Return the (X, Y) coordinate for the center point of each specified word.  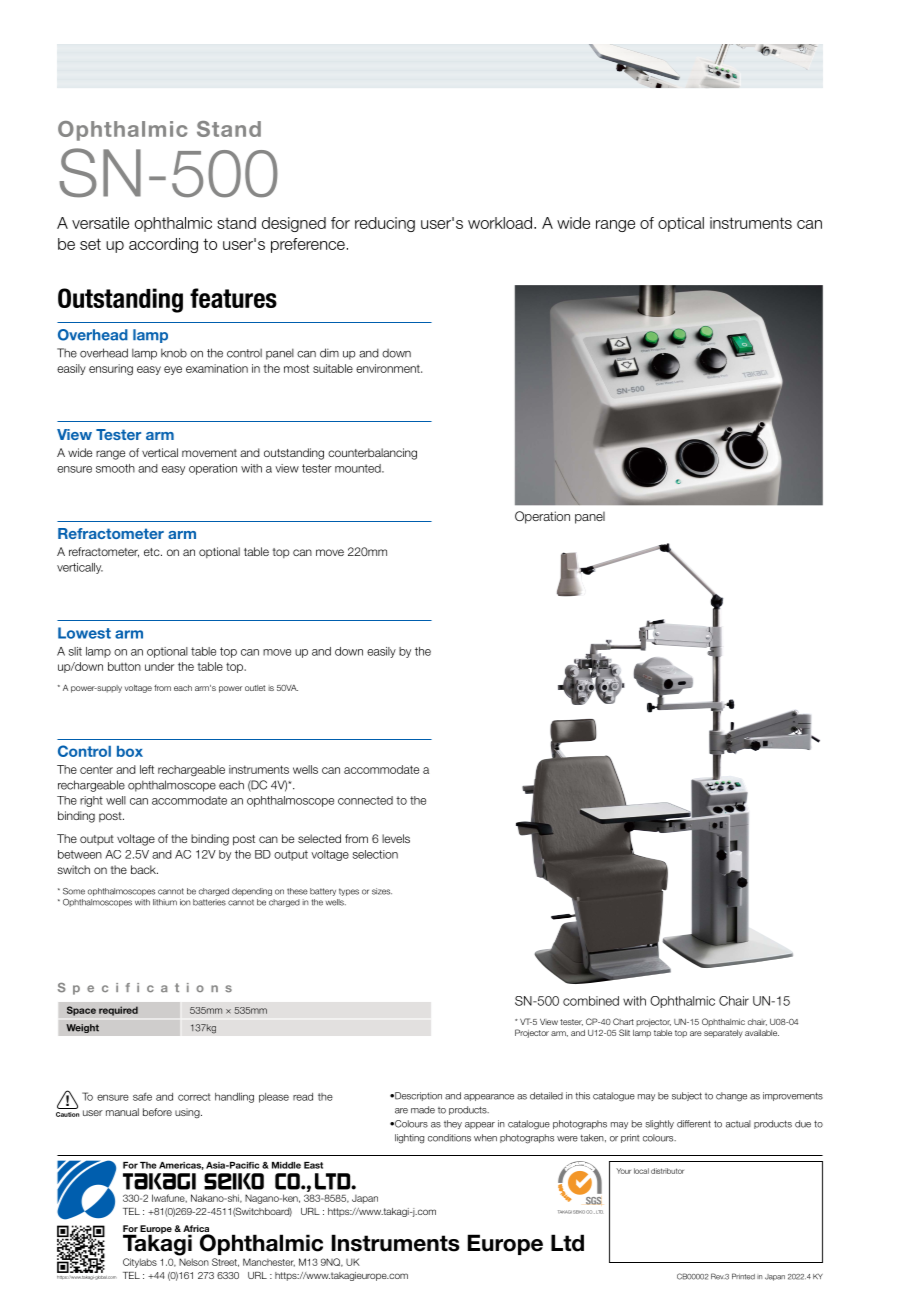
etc (153, 552)
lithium (165, 902)
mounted (359, 468)
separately (723, 1034)
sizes (382, 891)
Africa (196, 1230)
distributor (667, 1171)
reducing (385, 224)
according (163, 245)
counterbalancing (372, 454)
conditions (449, 1138)
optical (681, 224)
